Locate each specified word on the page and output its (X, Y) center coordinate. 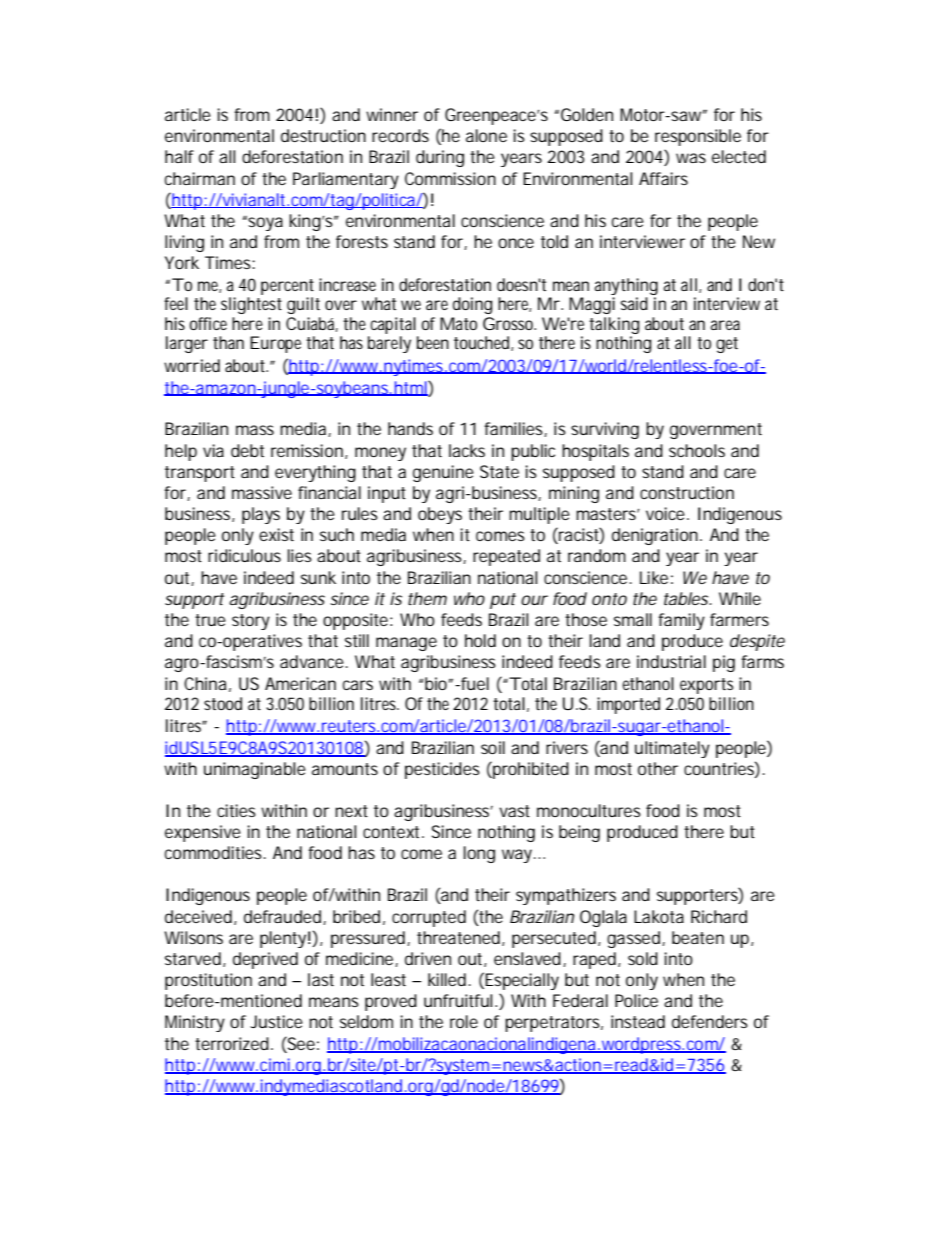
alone (486, 135)
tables (686, 598)
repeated (506, 557)
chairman (200, 178)
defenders (710, 1021)
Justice (276, 1021)
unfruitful (458, 1000)
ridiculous (244, 555)
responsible (698, 137)
